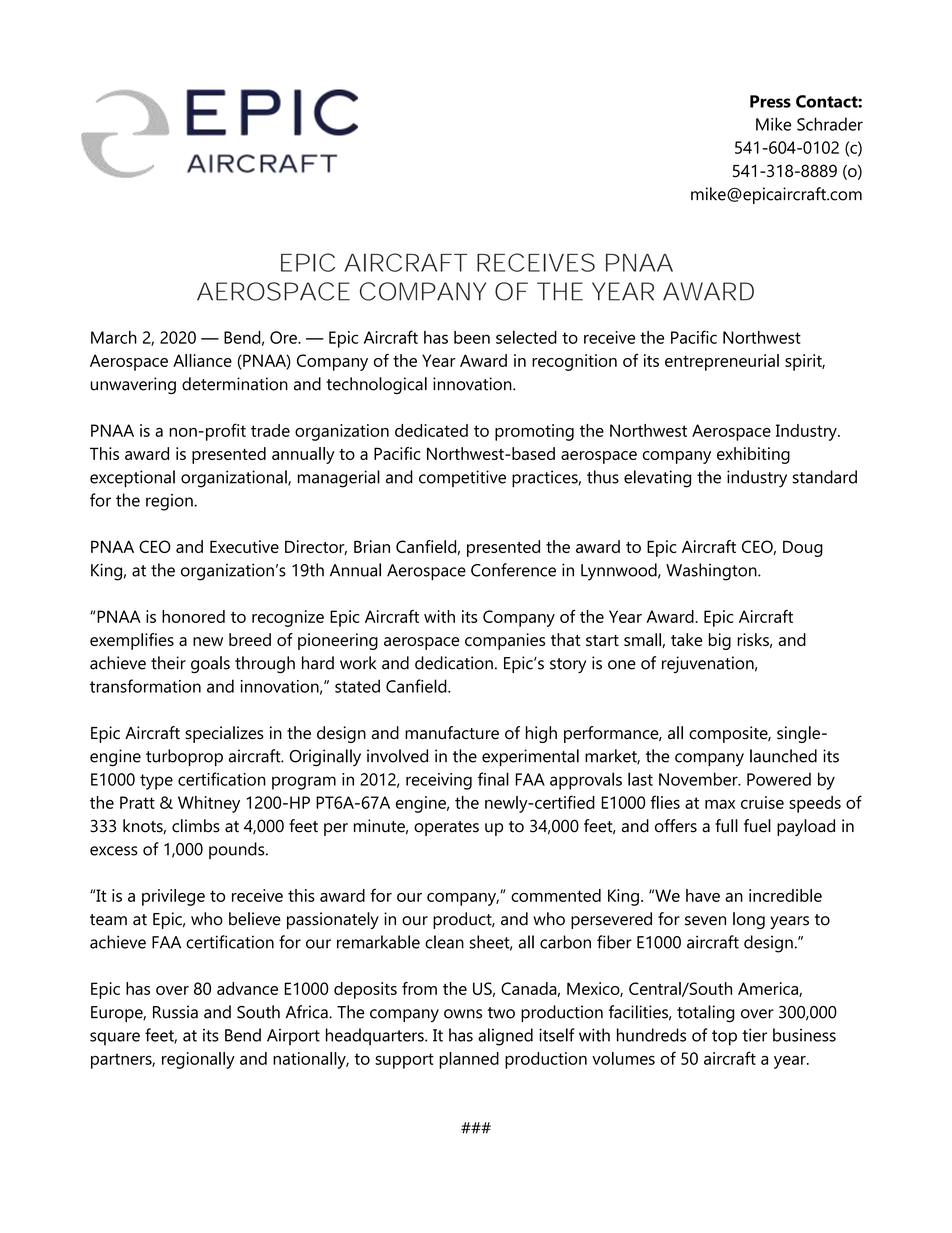  What do you see at coordinates (754, 1035) in the screenshot?
I see `tier` at bounding box center [754, 1035].
